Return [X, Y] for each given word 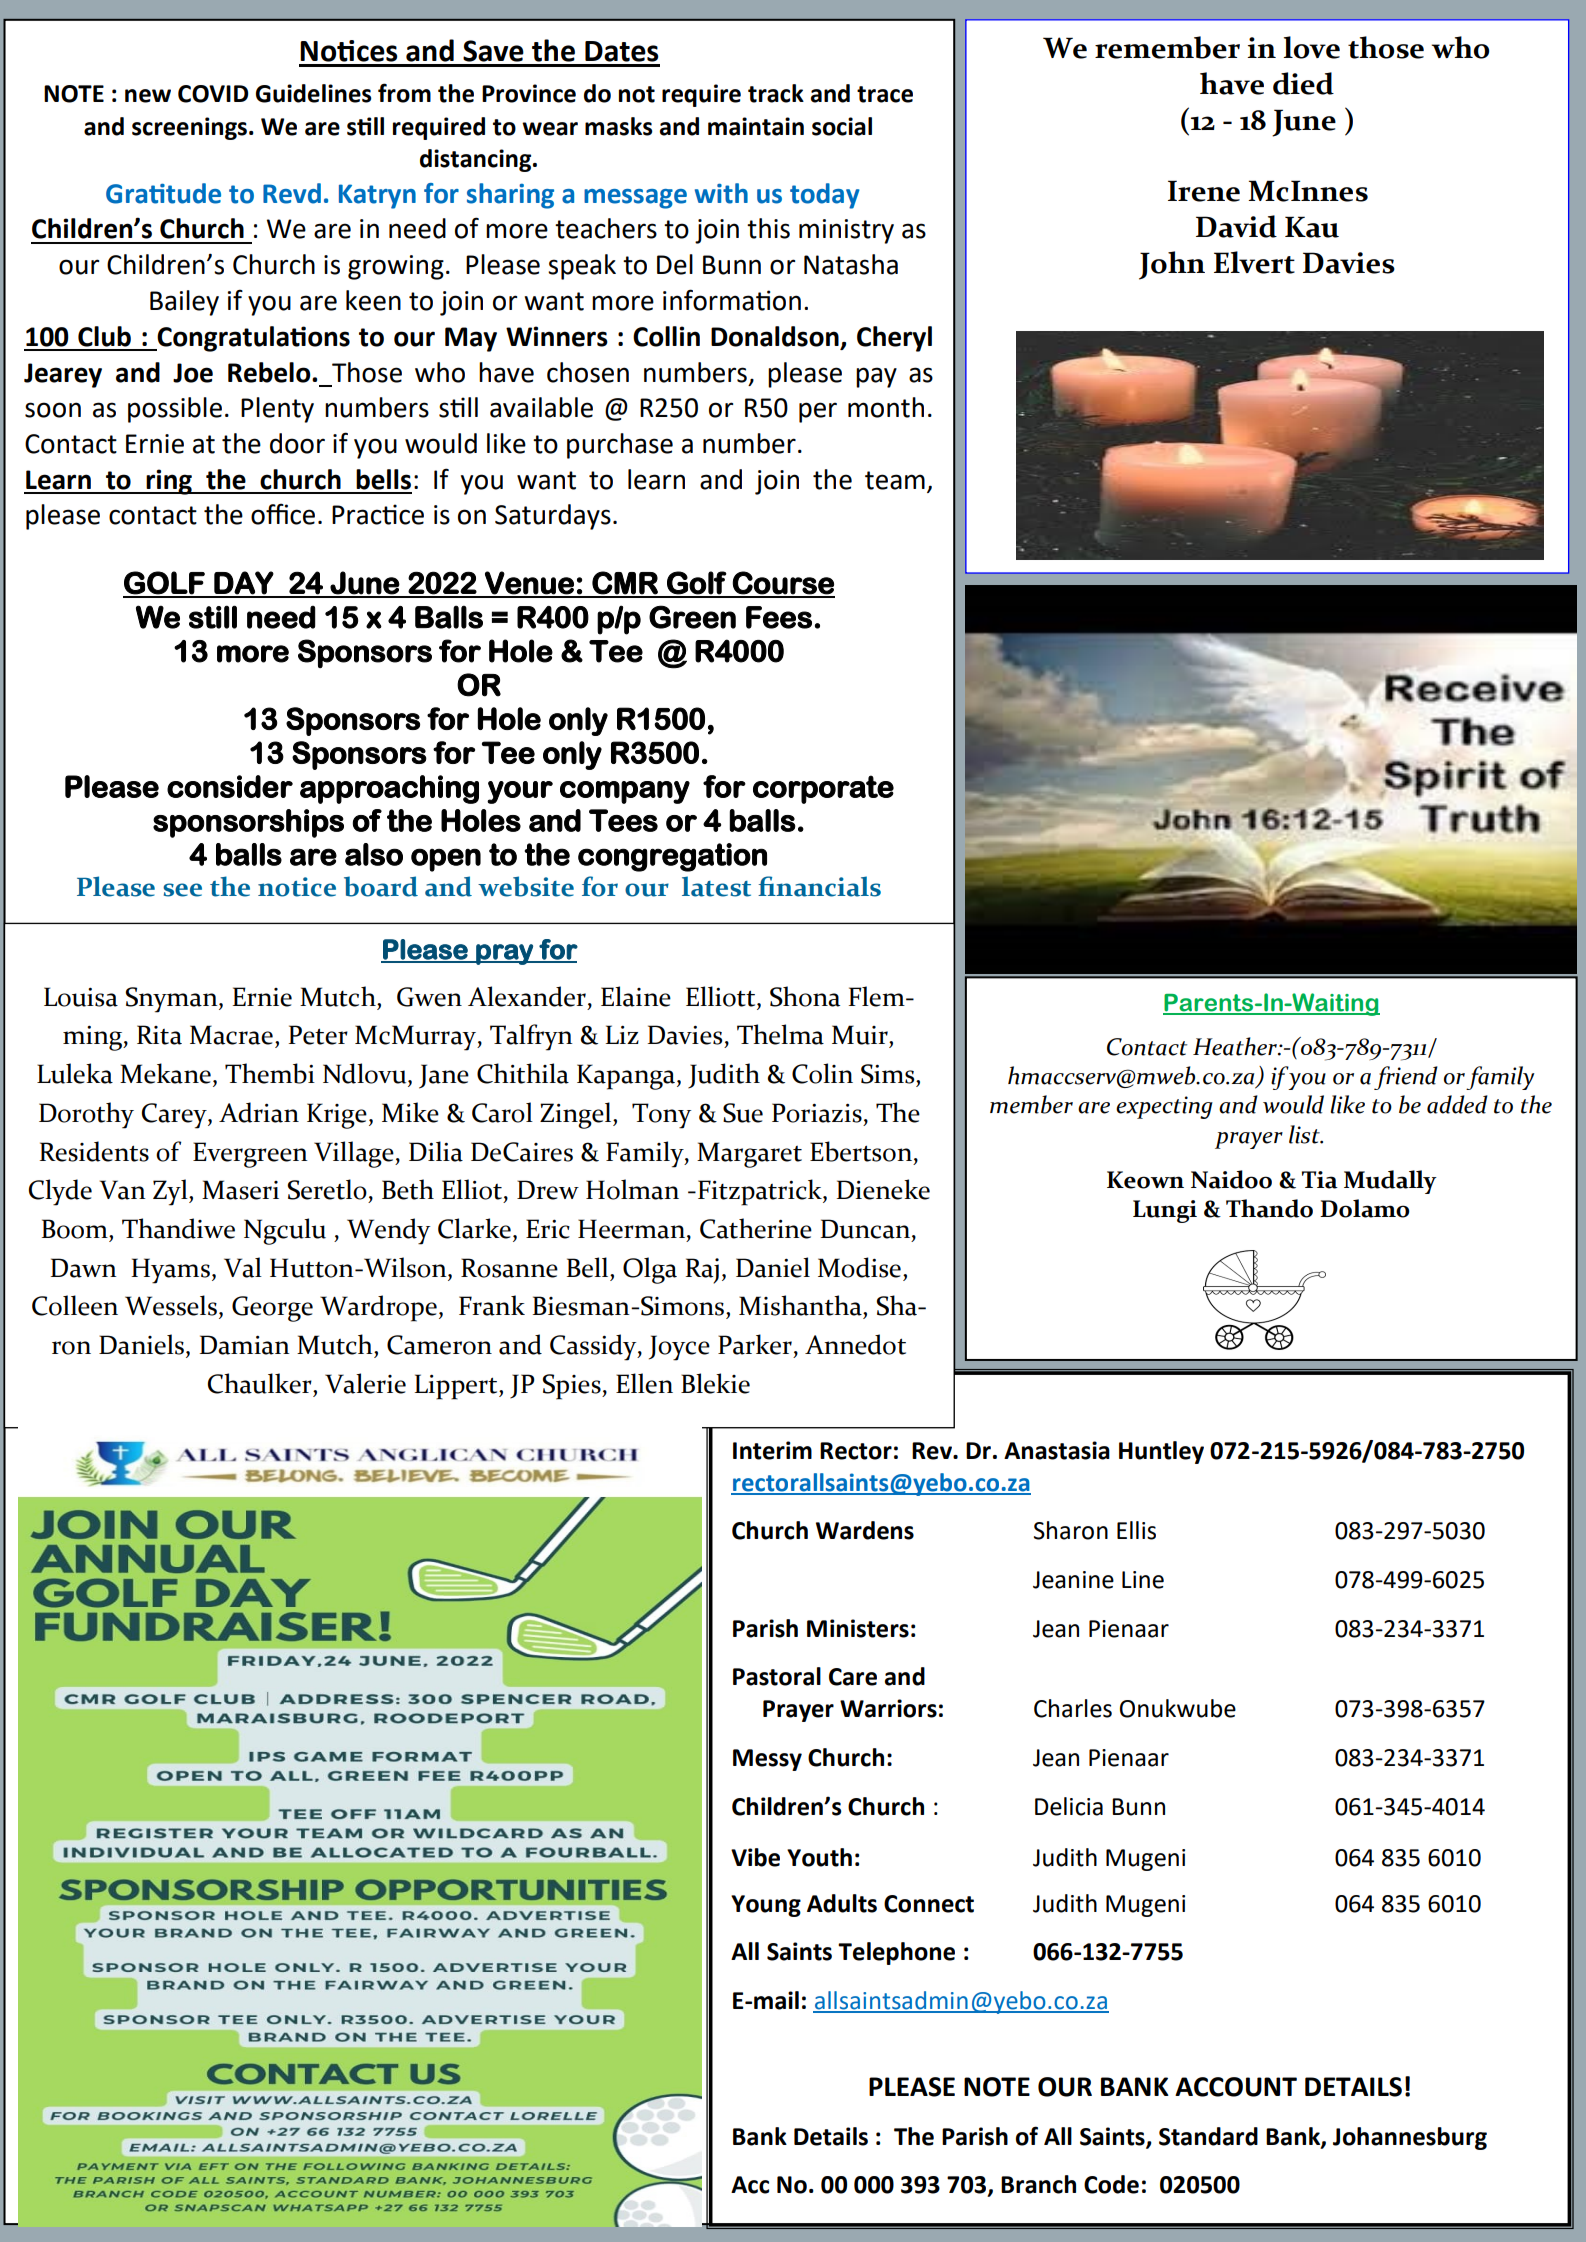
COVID [213, 94]
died [1303, 83]
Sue [743, 1113]
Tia [1320, 1180]
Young [766, 1906]
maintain [756, 126]
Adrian [259, 1112]
